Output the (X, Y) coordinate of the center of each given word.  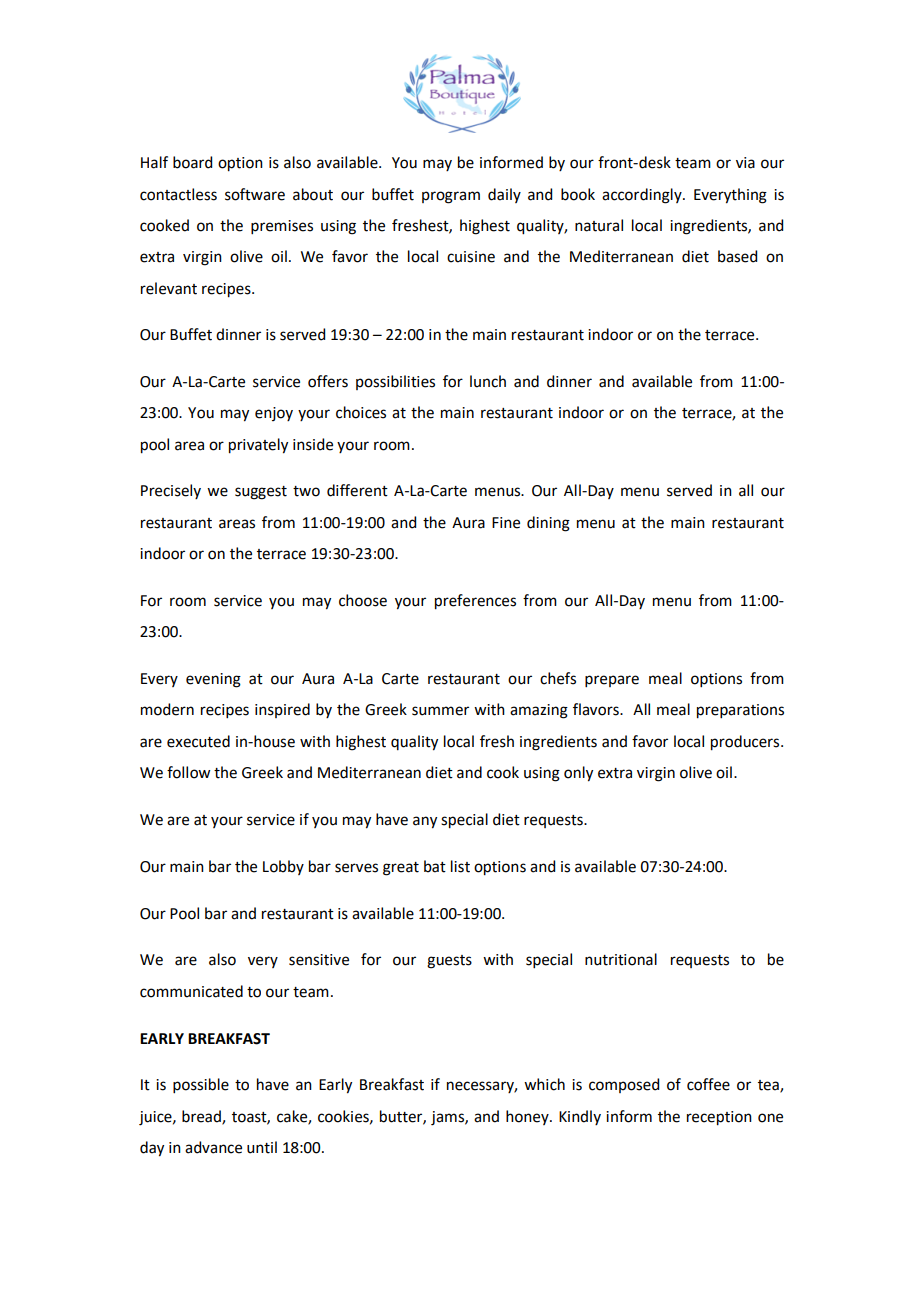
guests (449, 962)
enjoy (274, 414)
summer (440, 711)
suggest (261, 493)
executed (198, 741)
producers (746, 743)
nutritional (621, 959)
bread (202, 1117)
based (737, 256)
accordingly (643, 196)
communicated (191, 991)
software (255, 194)
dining (548, 524)
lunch (488, 381)
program (451, 197)
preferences (475, 602)
